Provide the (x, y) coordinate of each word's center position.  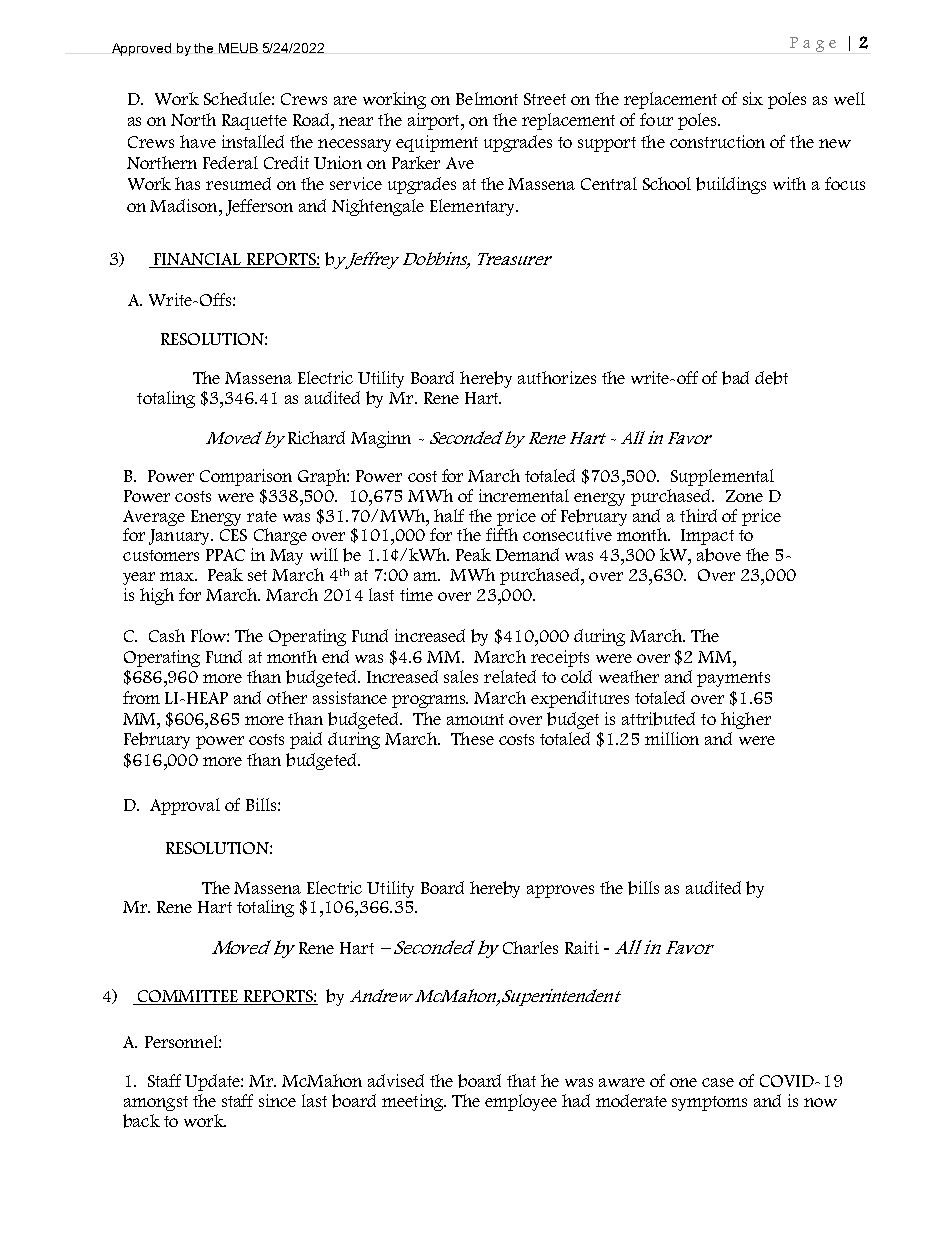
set (257, 575)
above (719, 555)
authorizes (557, 377)
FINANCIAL (198, 260)
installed (253, 141)
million (672, 738)
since (277, 1100)
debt (771, 378)
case (718, 1082)
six (753, 98)
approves (560, 891)
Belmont (487, 98)
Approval (185, 806)
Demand (527, 554)
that (521, 1080)
